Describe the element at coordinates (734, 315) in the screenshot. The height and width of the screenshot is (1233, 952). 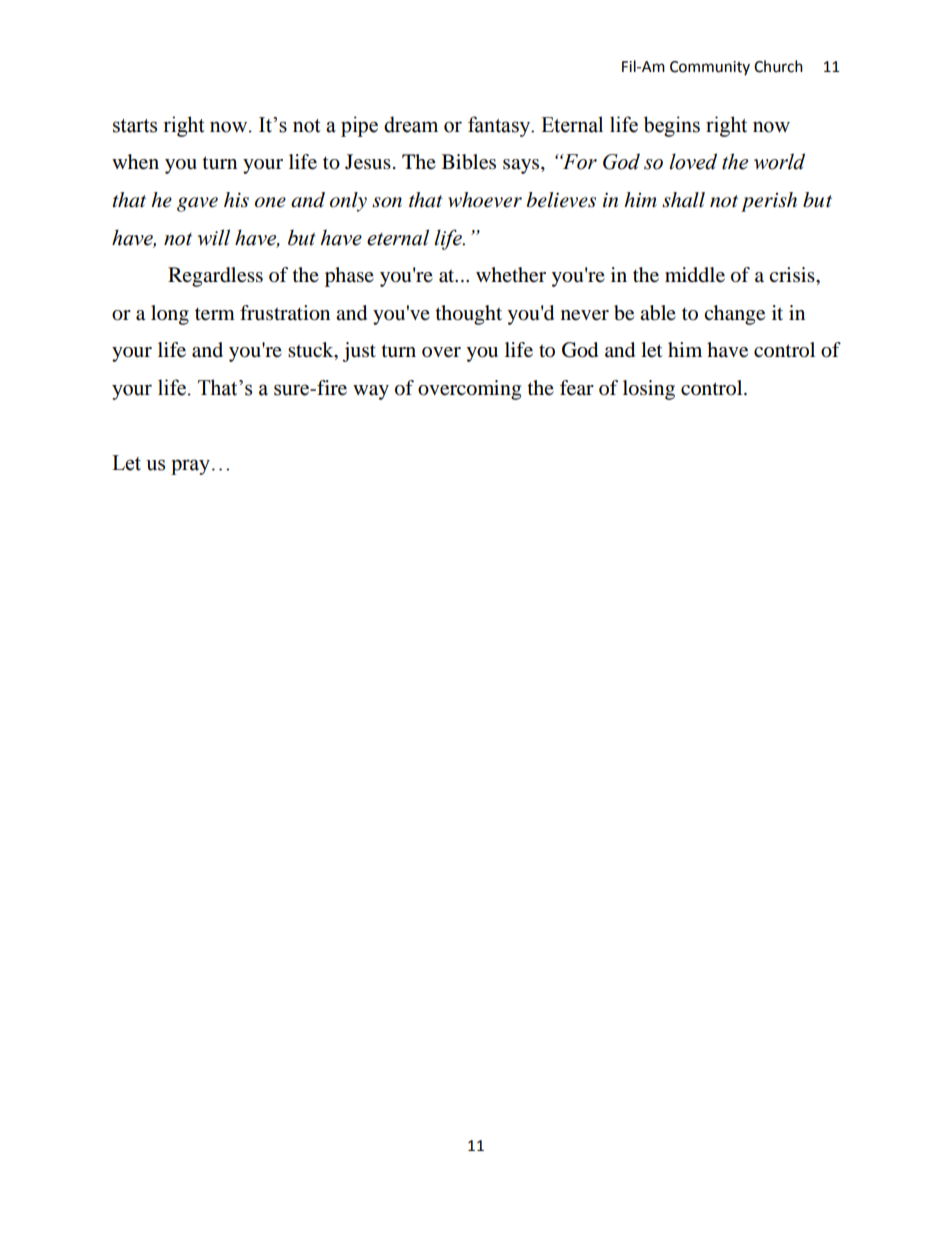
I see `change` at that location.
